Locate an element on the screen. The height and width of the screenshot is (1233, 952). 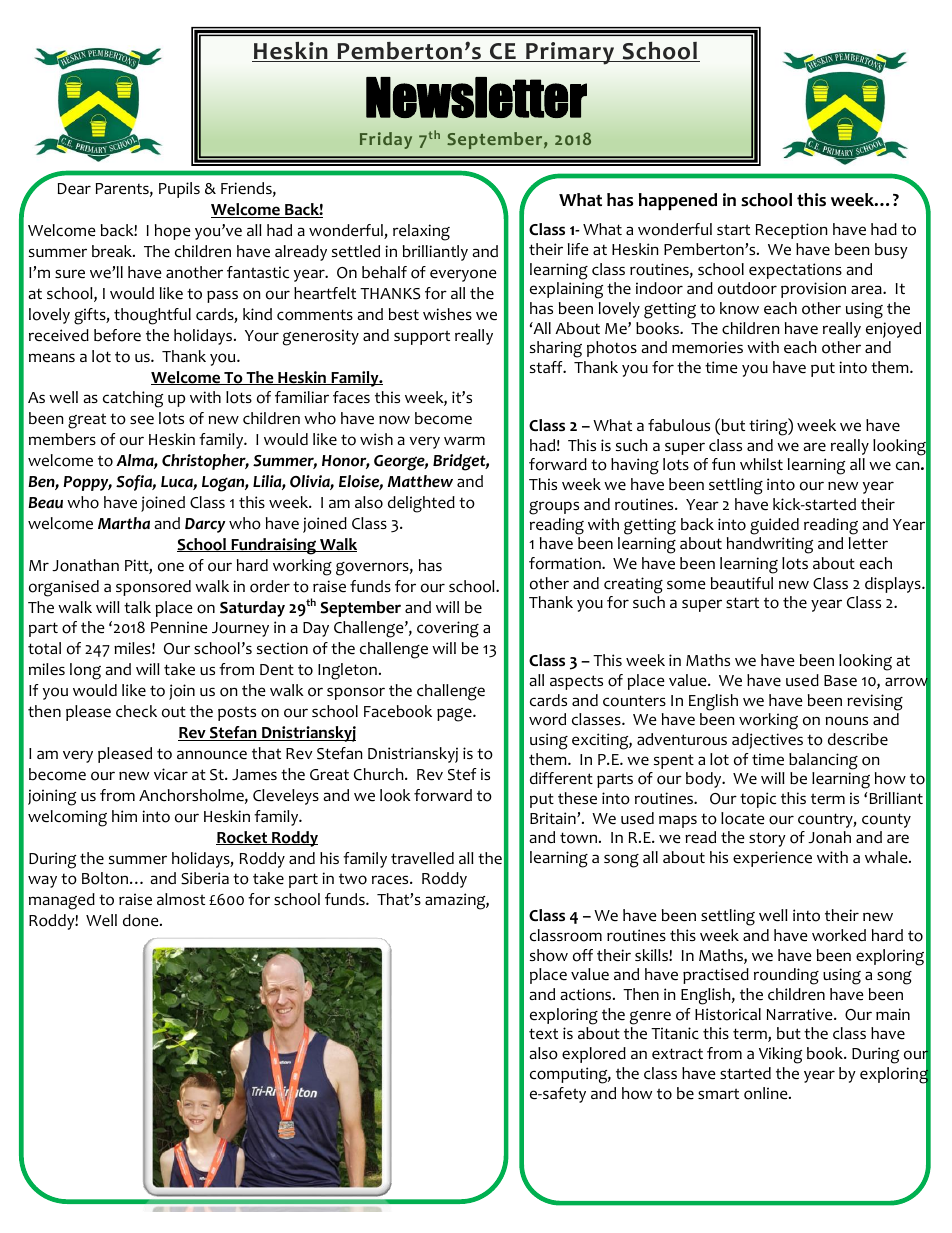
text is located at coordinates (543, 1034).
